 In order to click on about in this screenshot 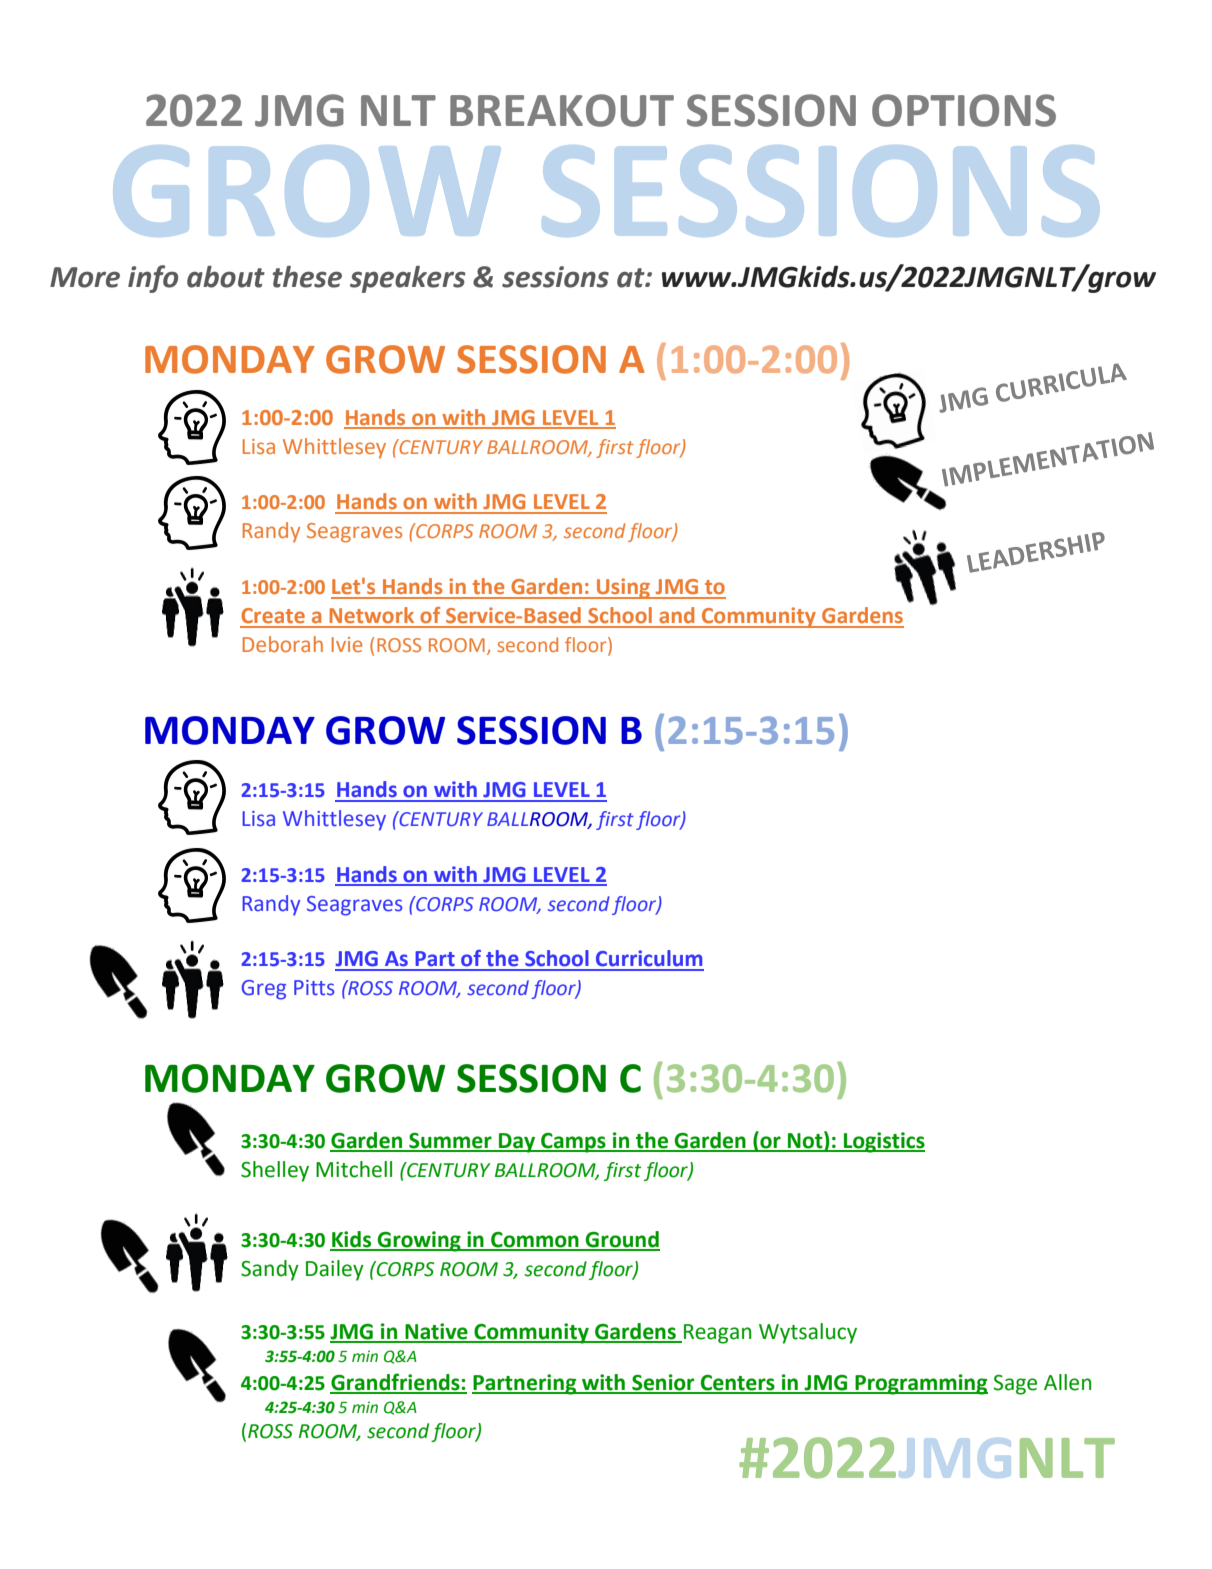, I will do `click(226, 277)`.
